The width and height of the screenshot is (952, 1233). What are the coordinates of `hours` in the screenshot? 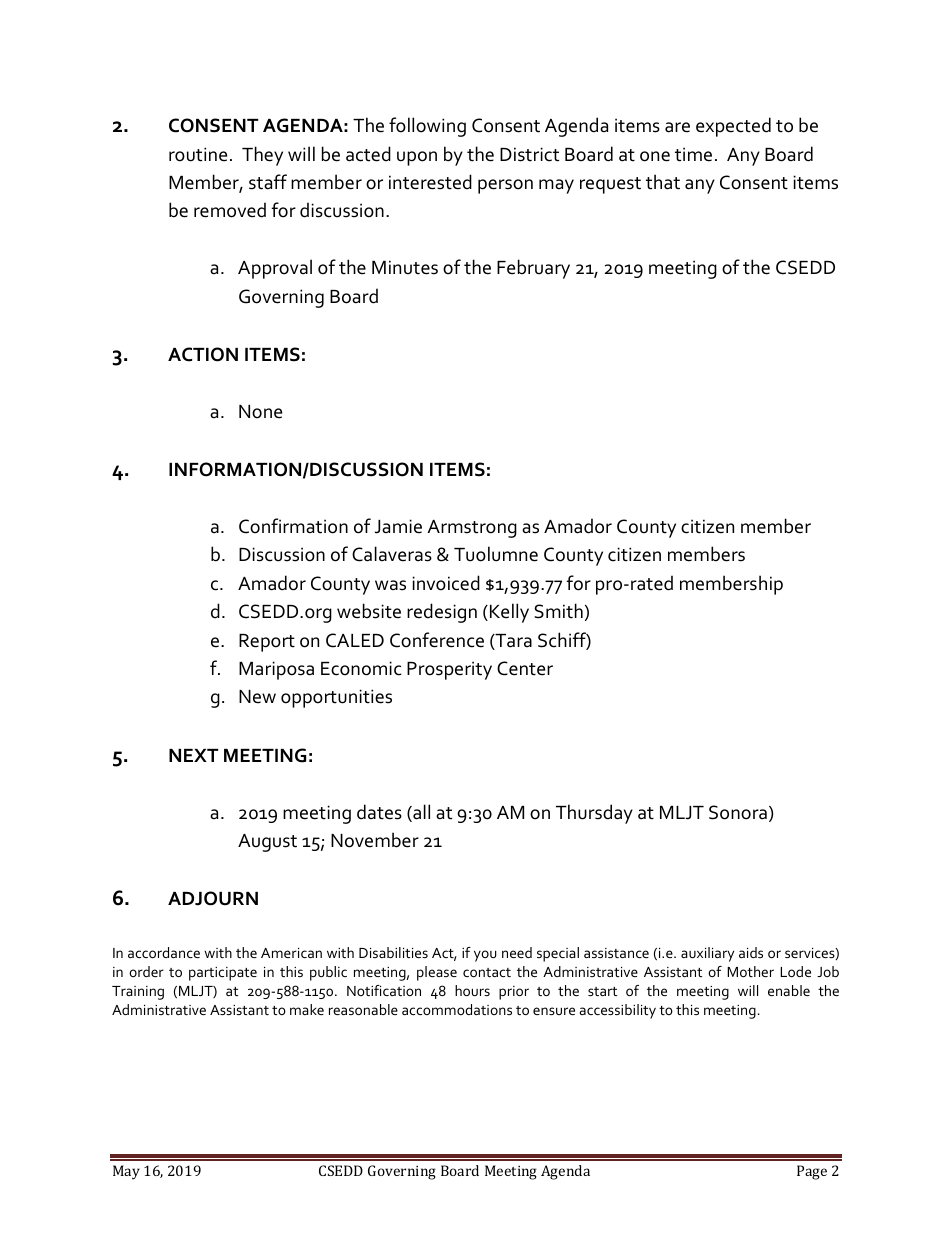 It's located at (472, 990).
